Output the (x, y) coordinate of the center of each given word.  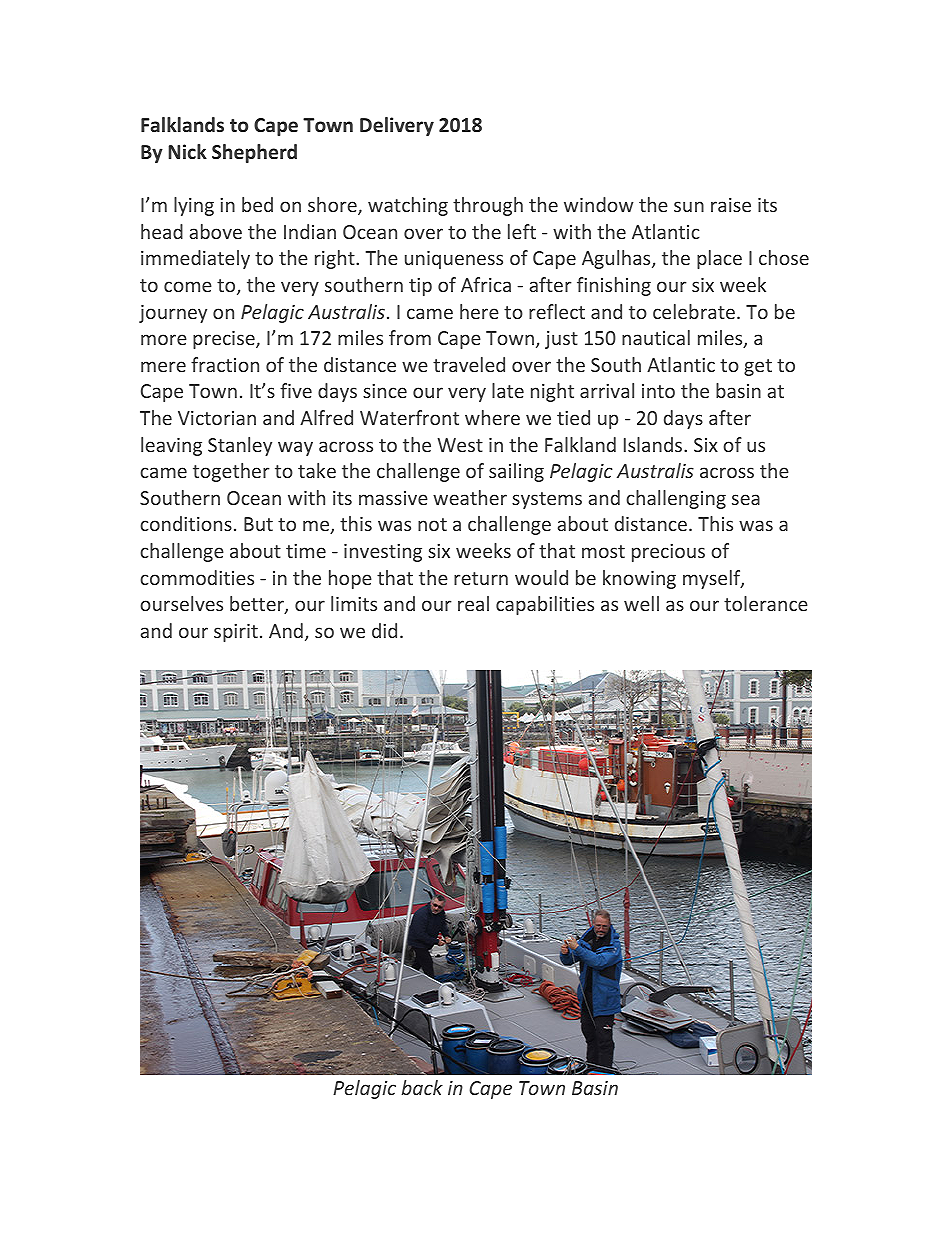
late (508, 390)
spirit (236, 633)
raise (731, 205)
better (258, 605)
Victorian (217, 418)
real (473, 603)
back (422, 1087)
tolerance (766, 603)
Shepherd (254, 153)
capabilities (545, 605)
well (641, 603)
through (488, 206)
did (384, 630)
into (658, 391)
